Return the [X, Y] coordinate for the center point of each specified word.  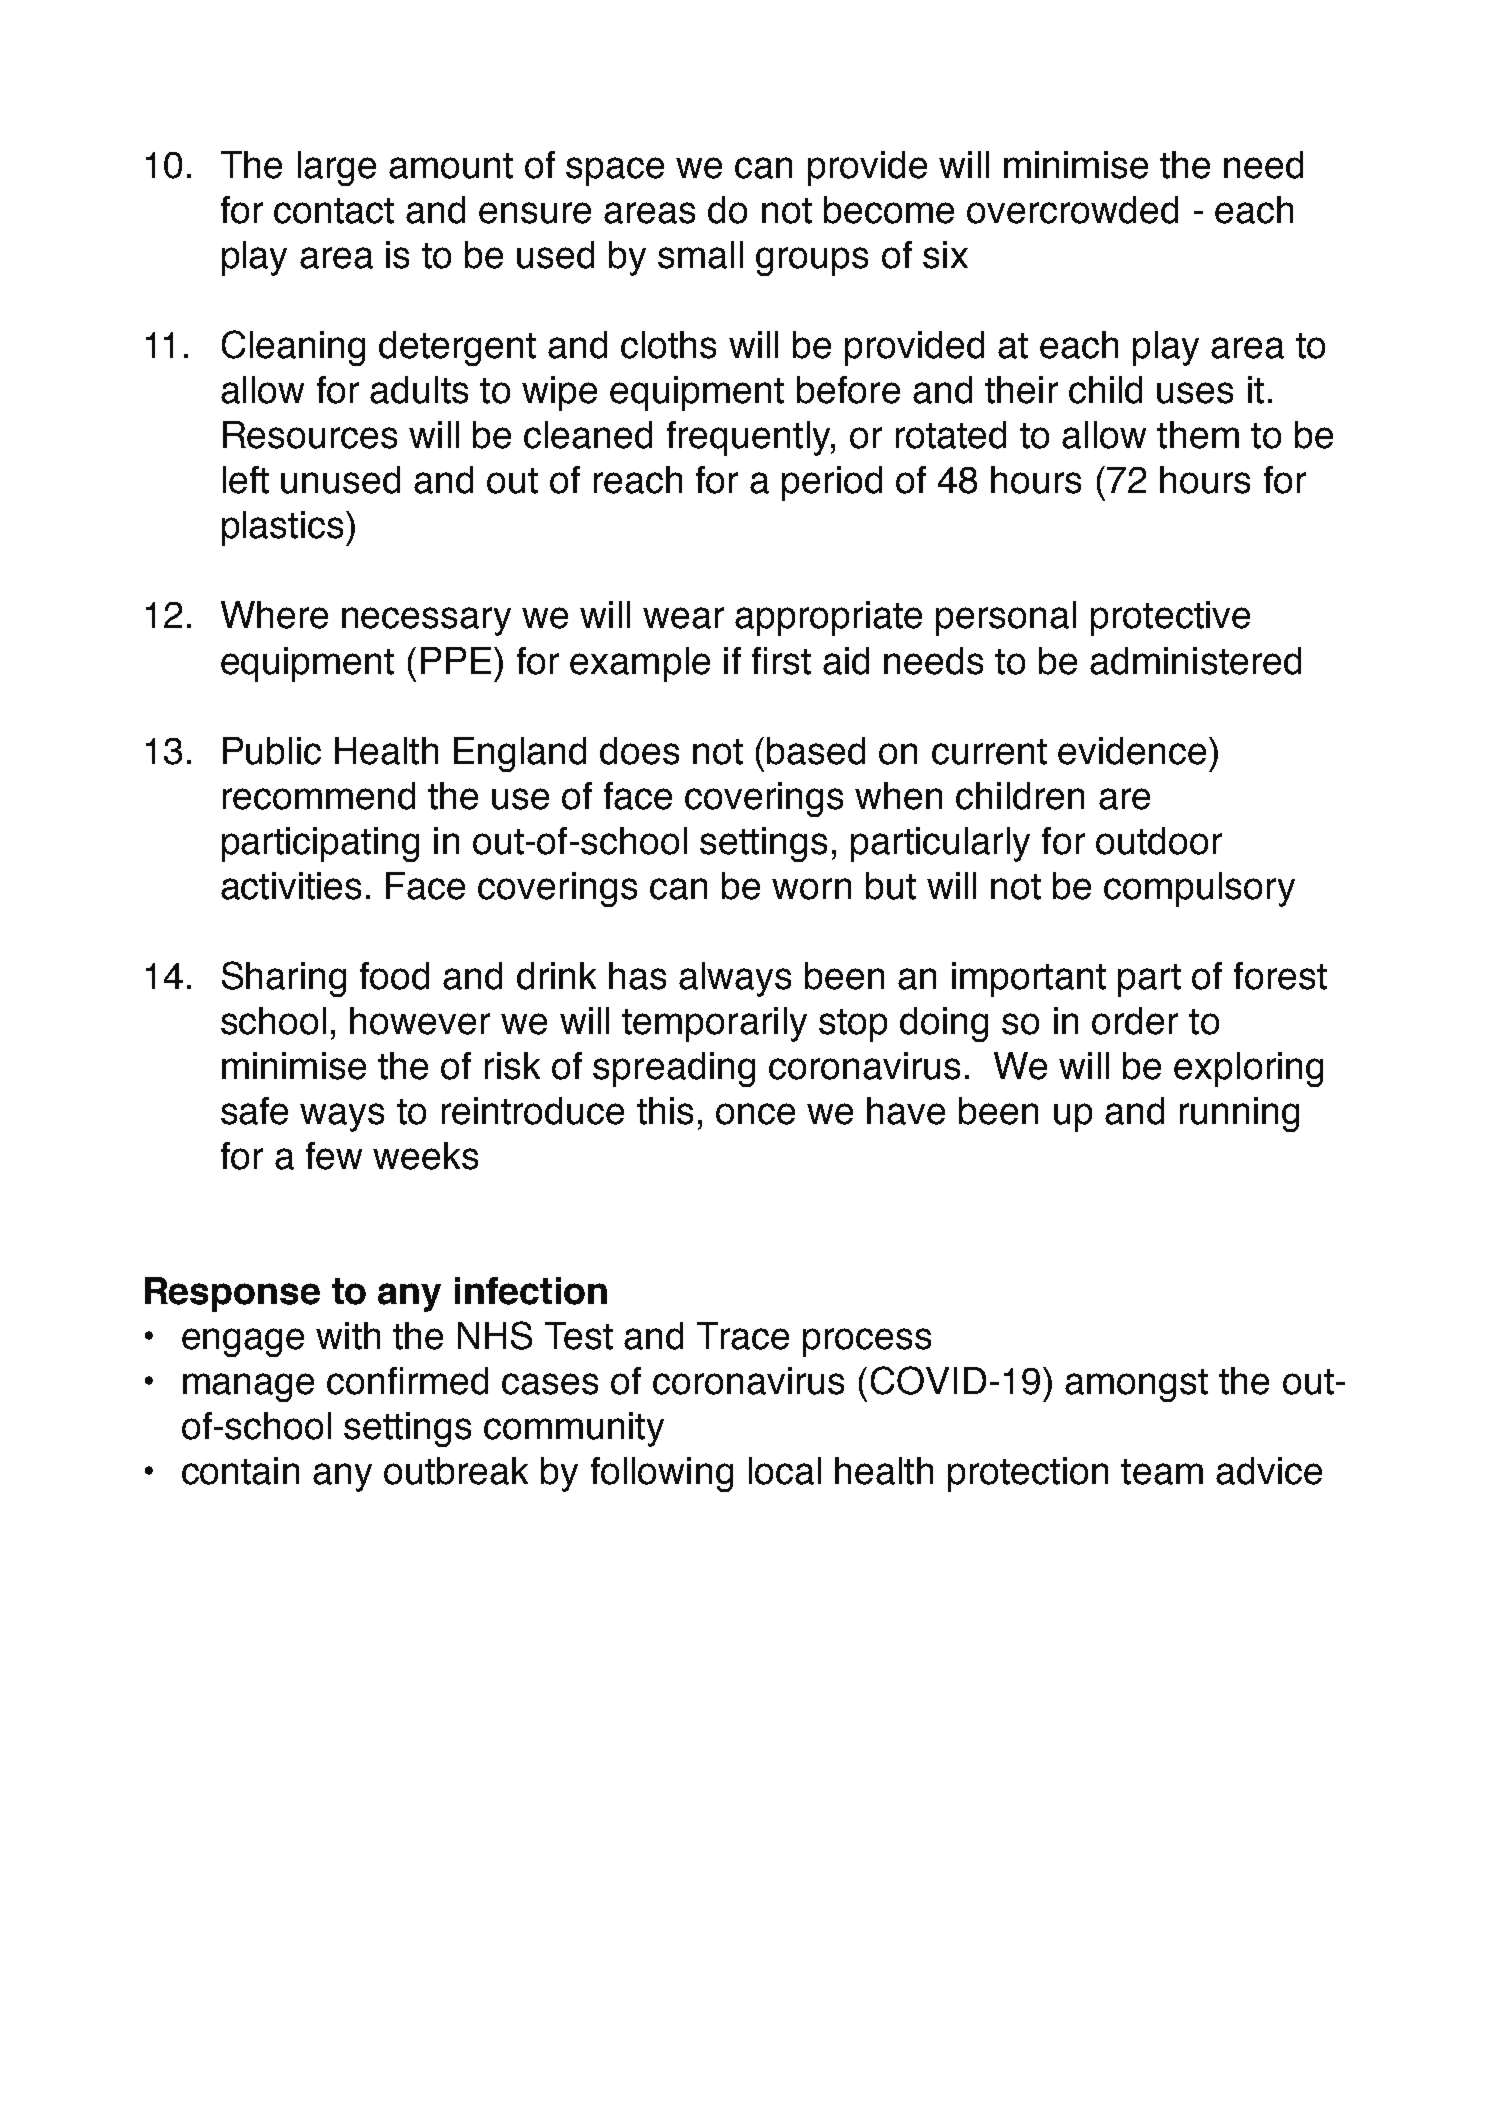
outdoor [1159, 841]
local [785, 1471]
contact [334, 211]
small [700, 255]
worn [811, 889]
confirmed [407, 1381]
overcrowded [1072, 210]
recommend [319, 796]
